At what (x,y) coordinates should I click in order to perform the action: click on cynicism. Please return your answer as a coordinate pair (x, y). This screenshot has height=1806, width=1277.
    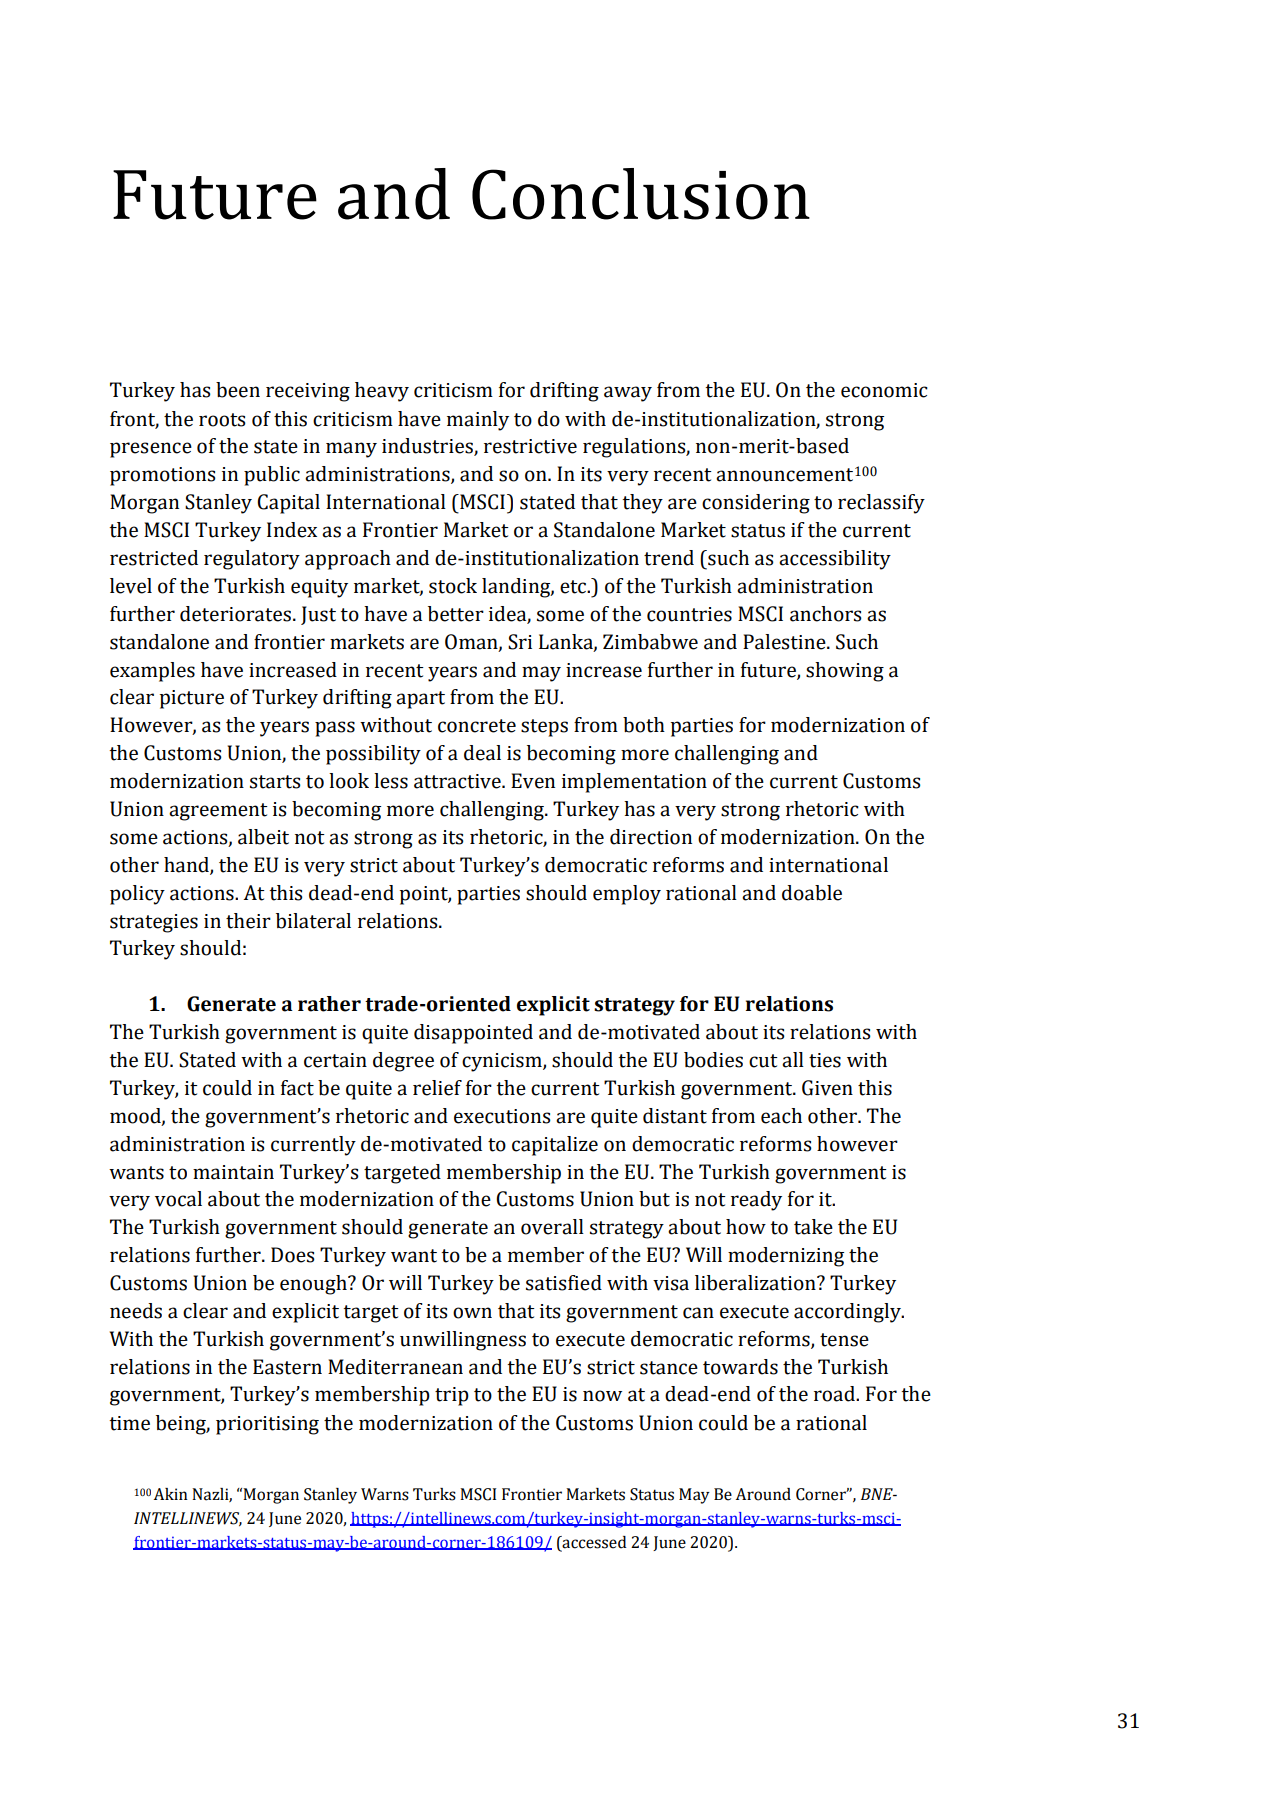
    Looking at the image, I should click on (503, 1062).
